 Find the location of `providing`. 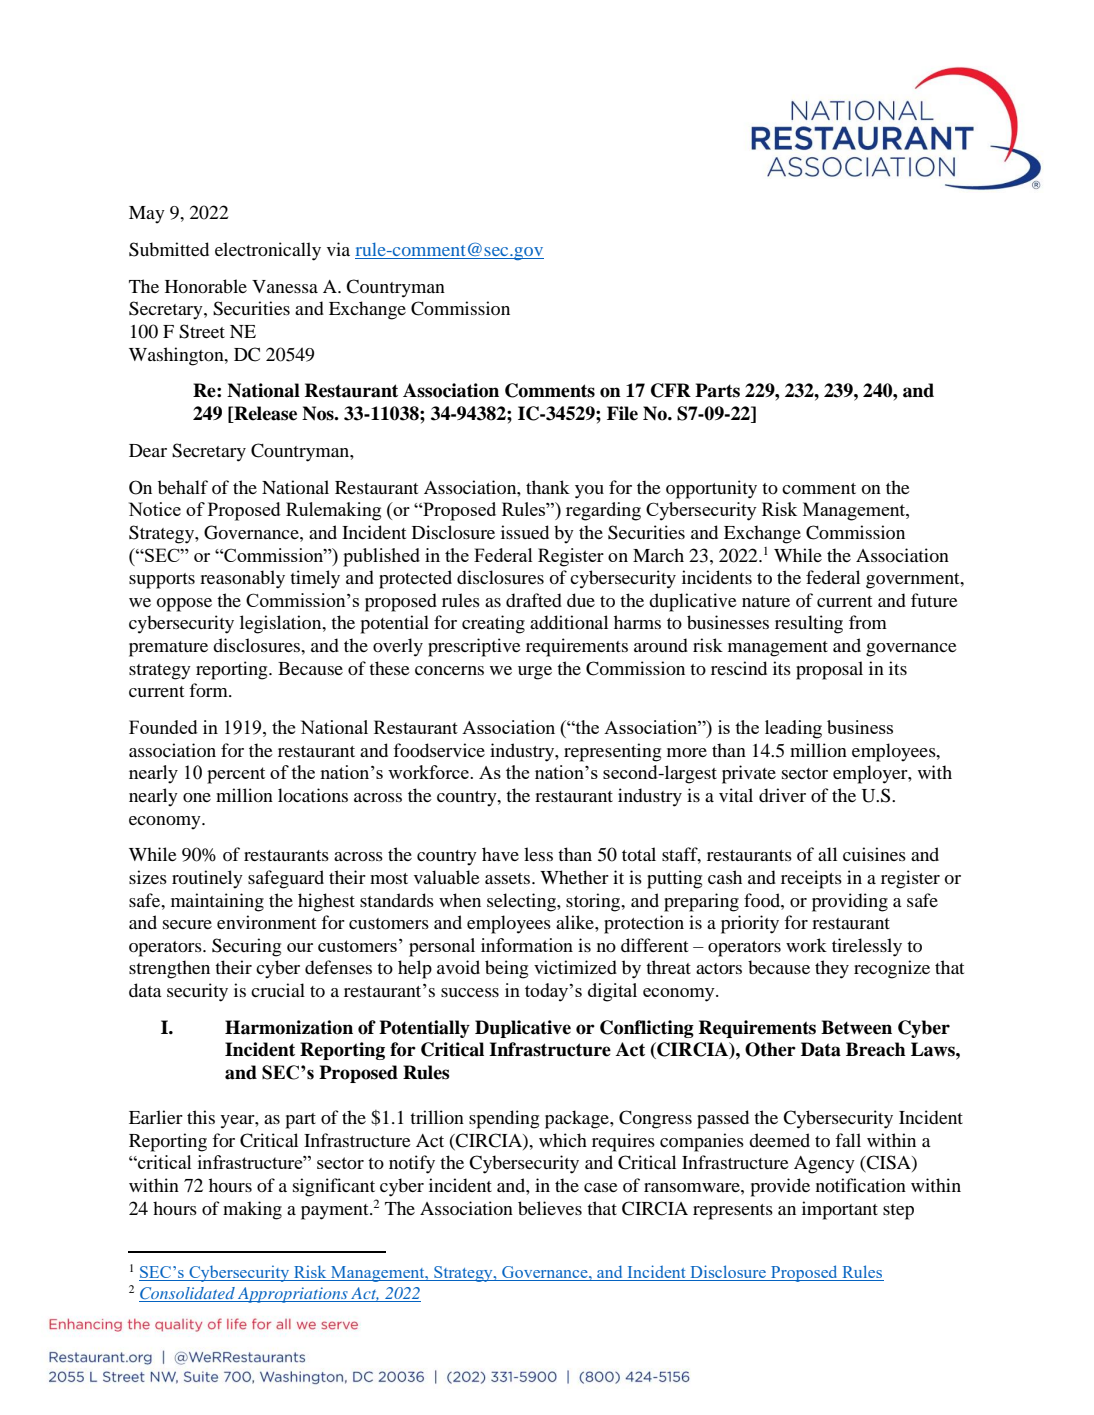

providing is located at coordinates (850, 902).
